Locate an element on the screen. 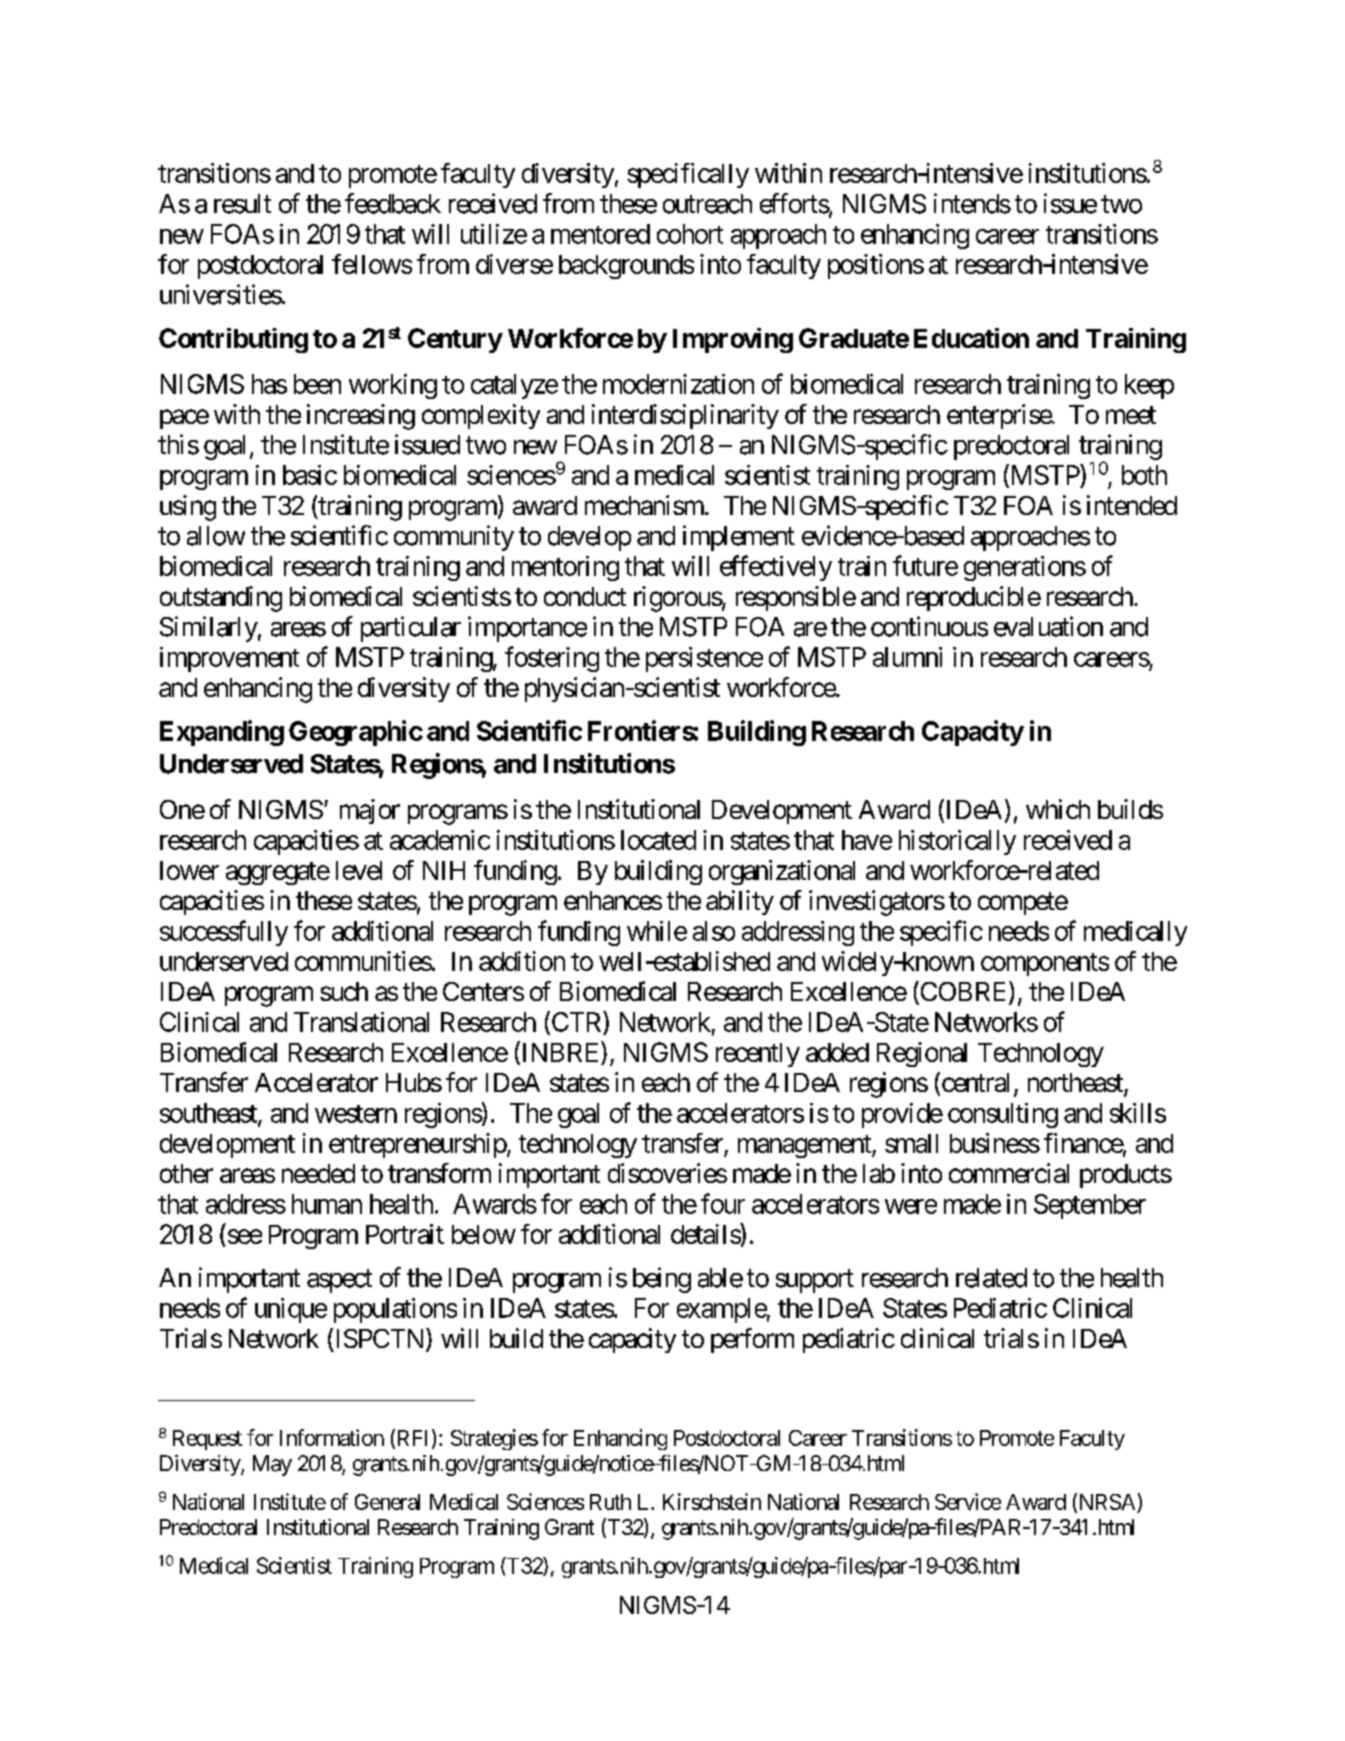  improvement is located at coordinates (229, 659).
